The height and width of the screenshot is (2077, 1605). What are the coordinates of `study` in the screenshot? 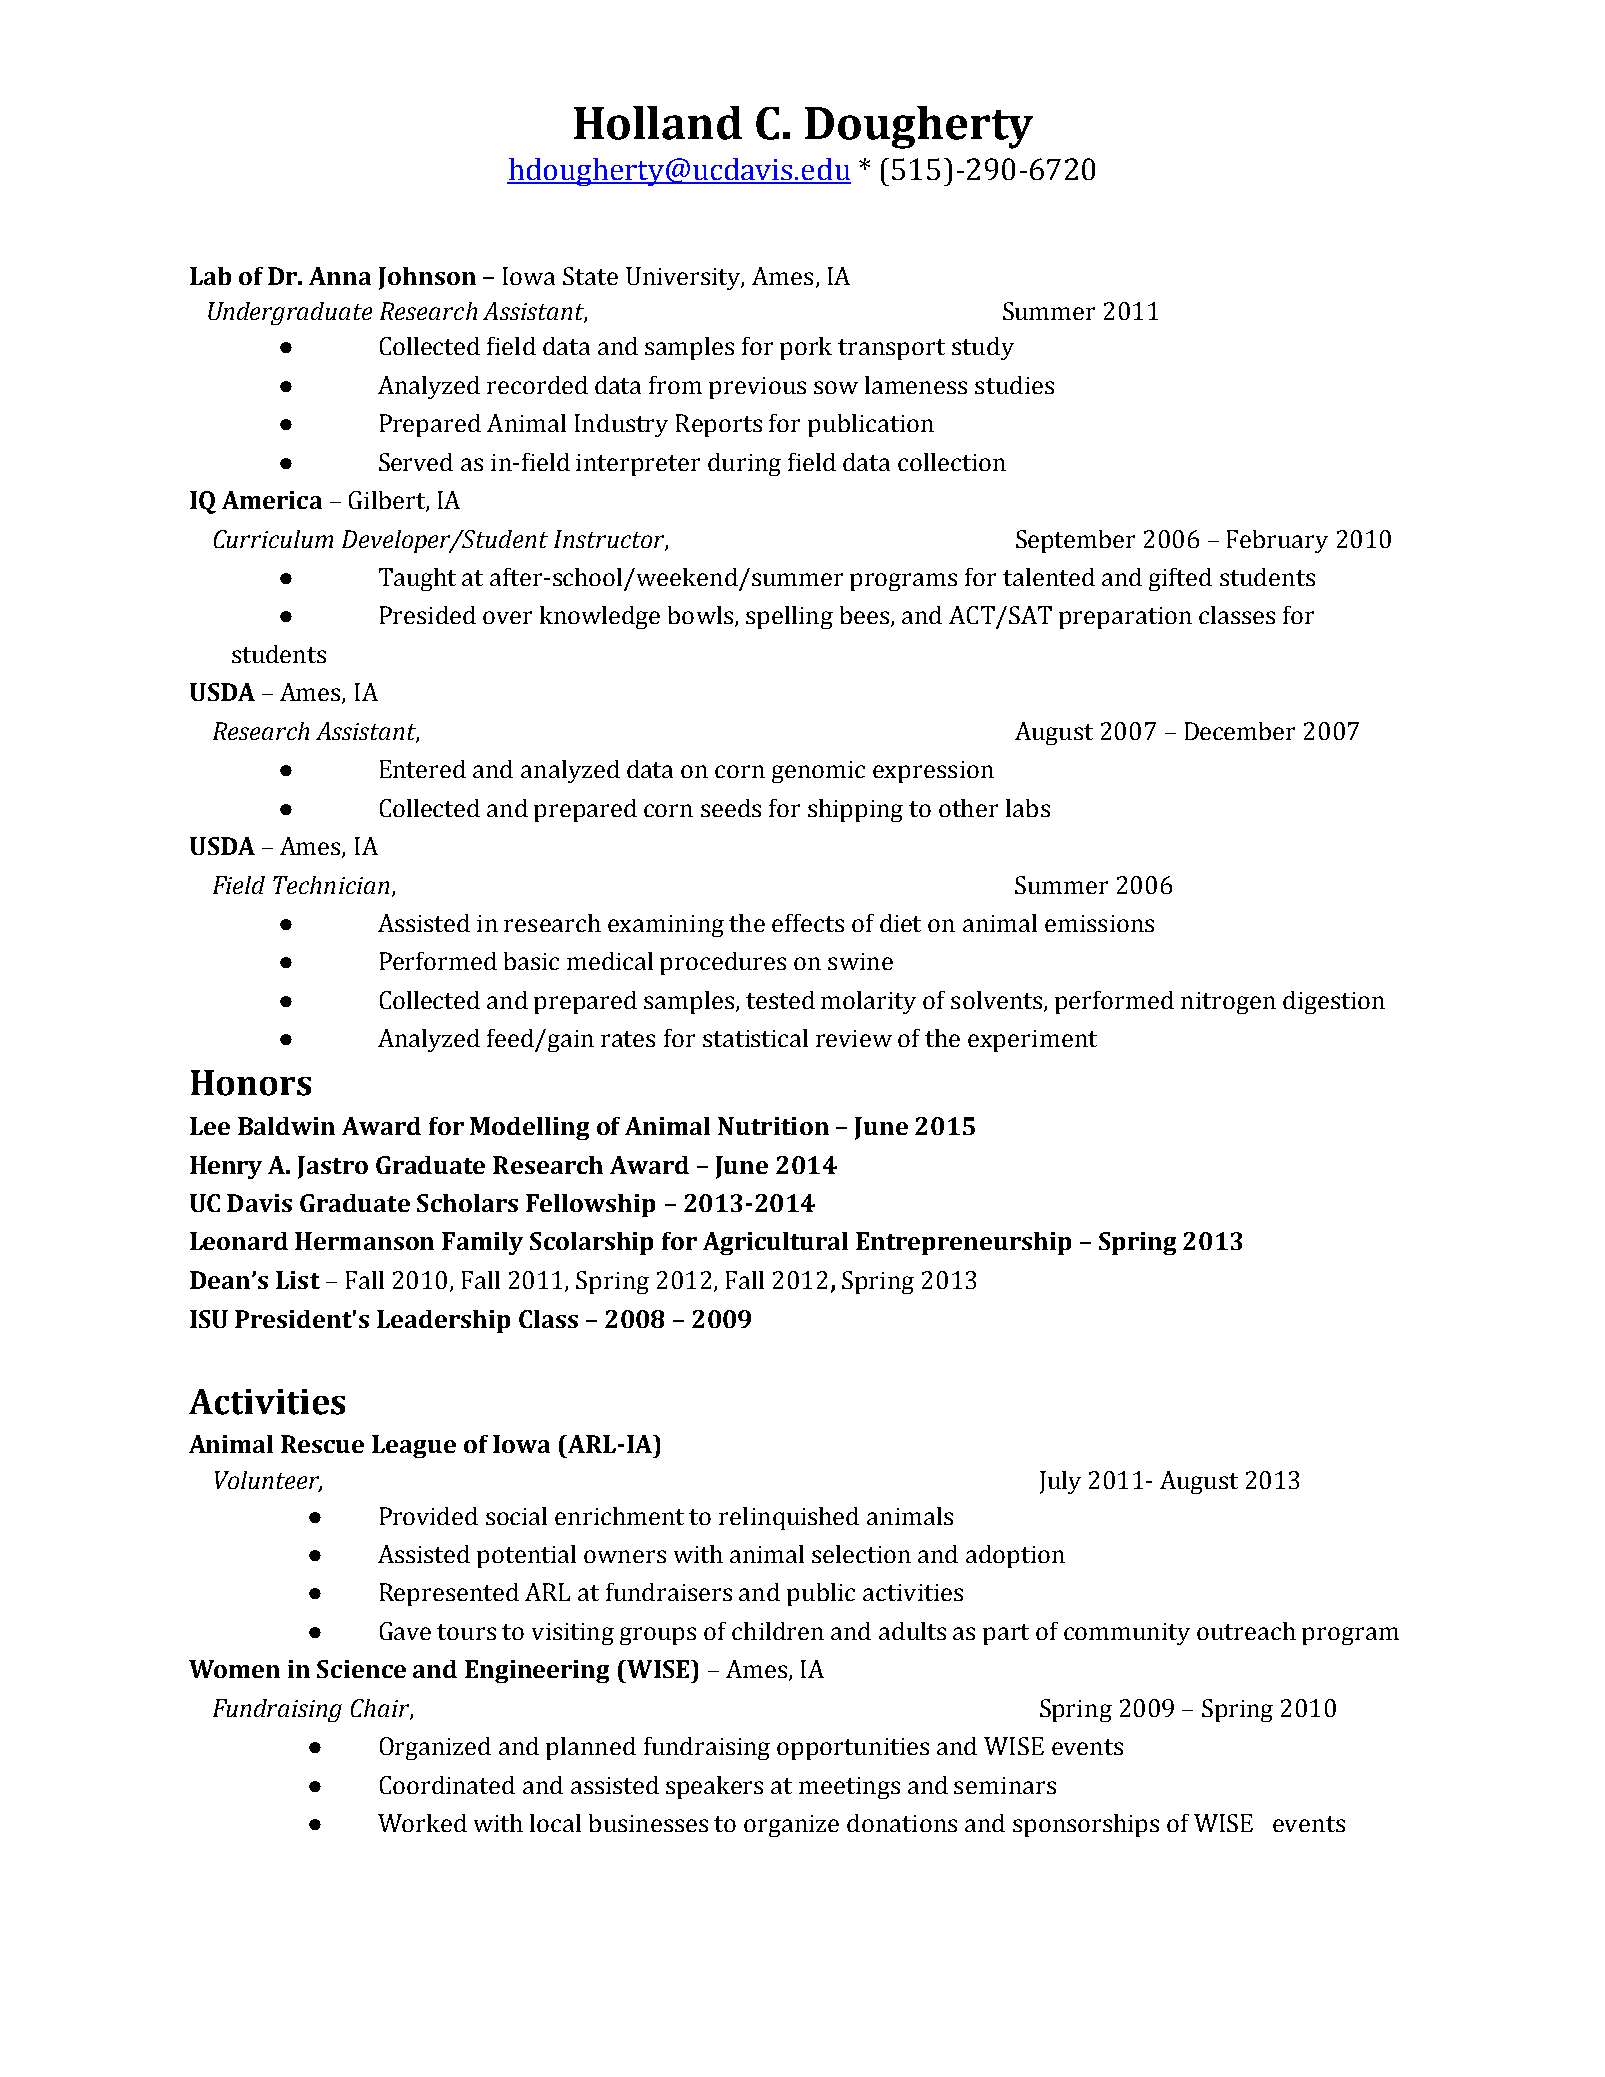 It's located at (983, 348).
